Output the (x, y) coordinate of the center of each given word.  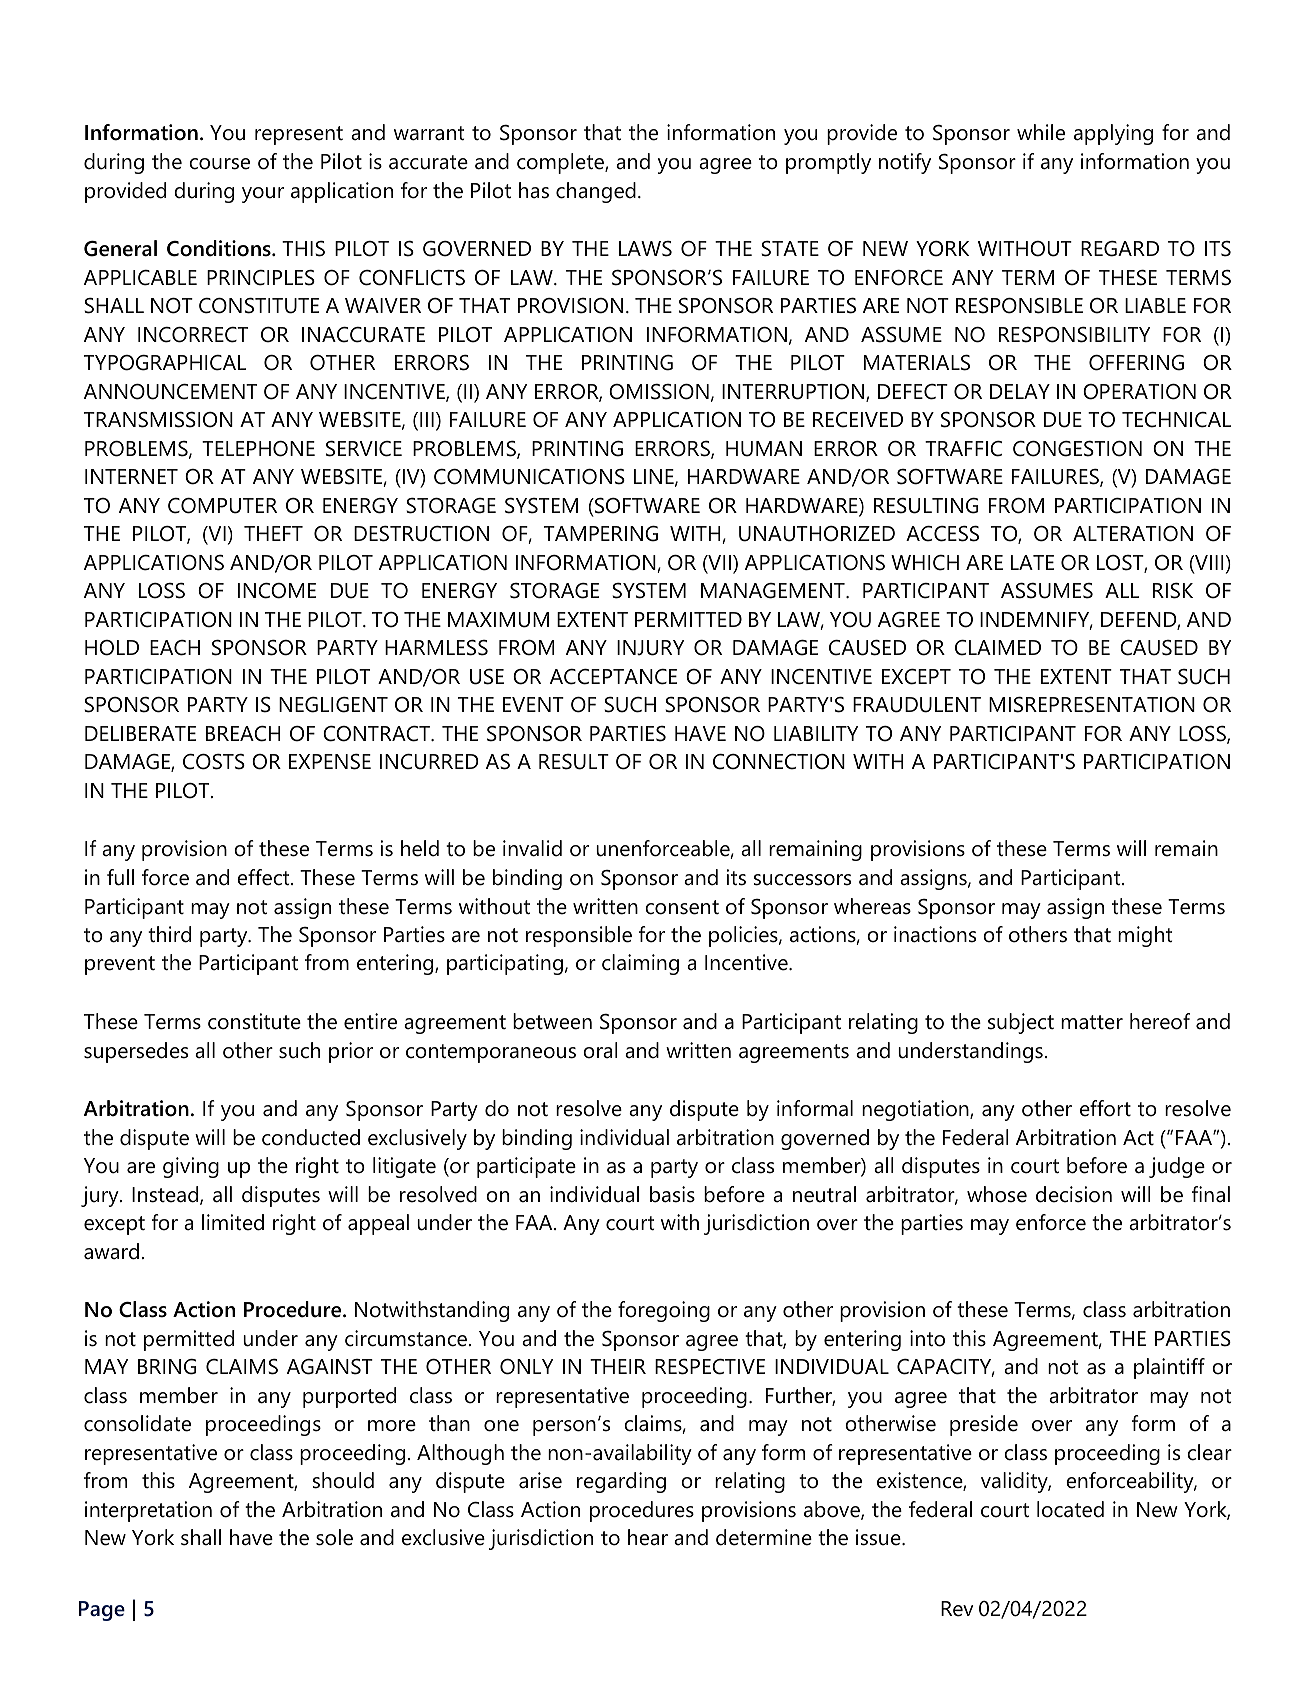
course (219, 164)
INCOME (277, 591)
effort (1105, 1108)
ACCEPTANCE (613, 677)
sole (334, 1537)
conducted (311, 1137)
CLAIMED (998, 648)
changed (596, 192)
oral (600, 1050)
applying (1113, 134)
